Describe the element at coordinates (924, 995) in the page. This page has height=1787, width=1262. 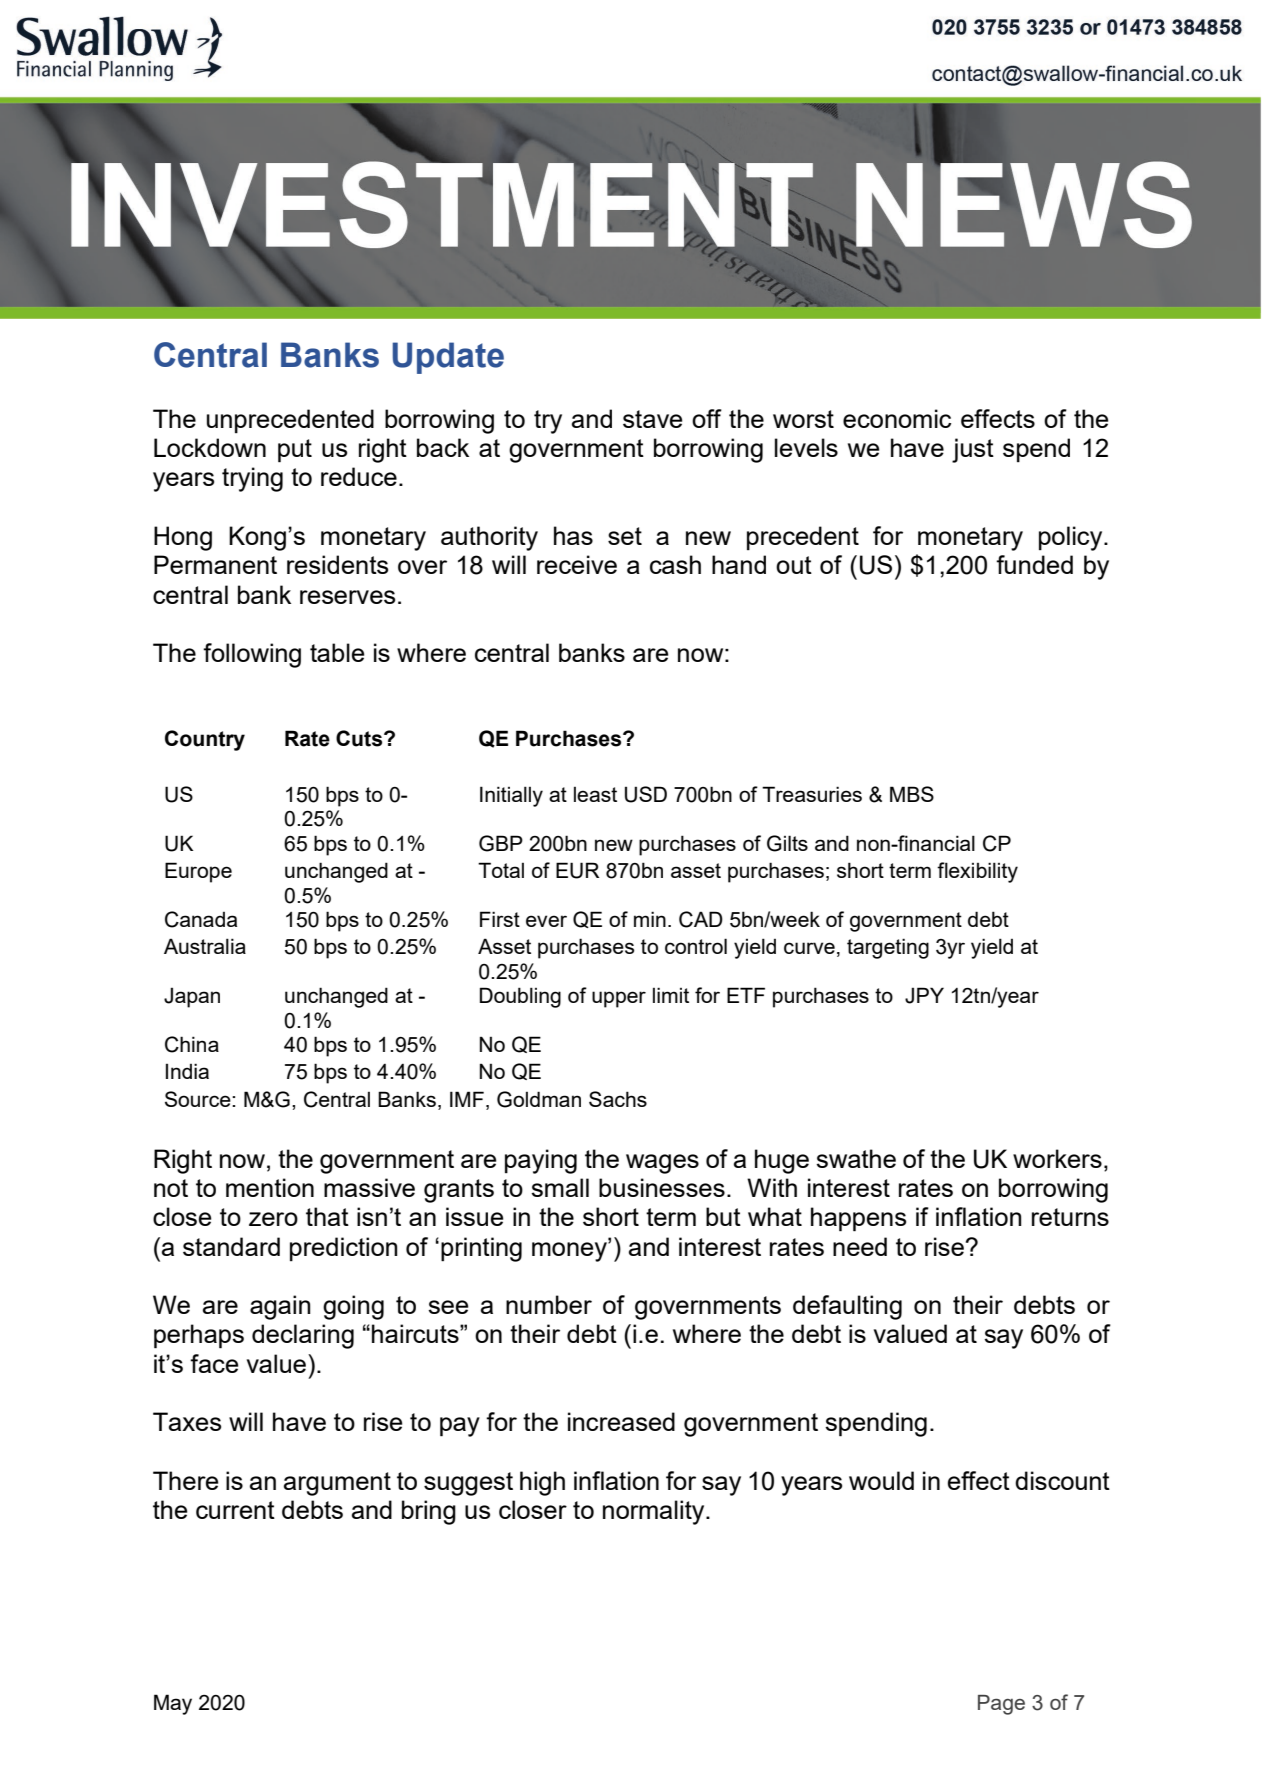
I see `JPY` at that location.
